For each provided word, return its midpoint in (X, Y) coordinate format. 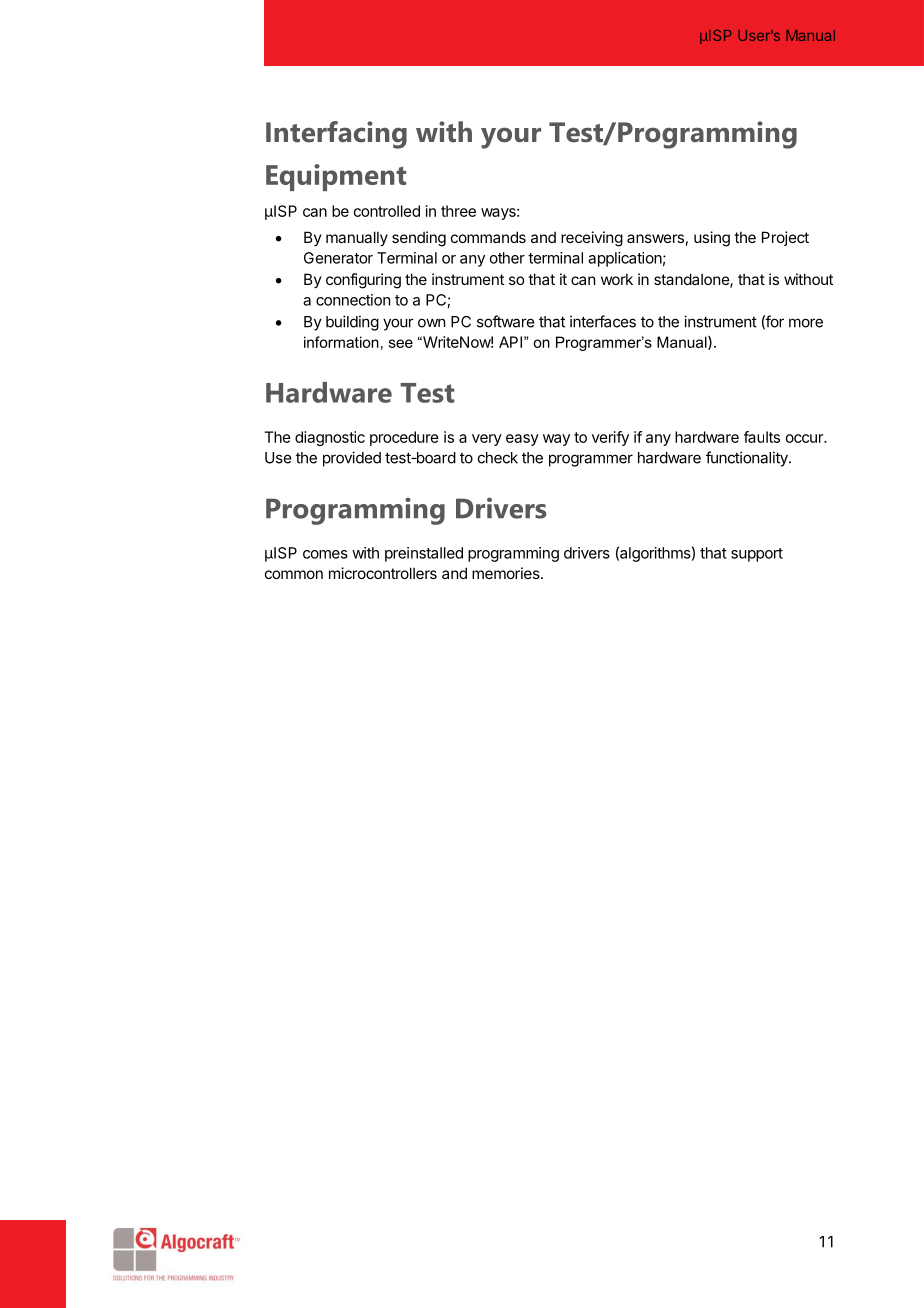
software (505, 321)
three (458, 211)
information (341, 342)
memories (507, 573)
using (712, 239)
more (806, 323)
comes (325, 554)
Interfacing (336, 135)
